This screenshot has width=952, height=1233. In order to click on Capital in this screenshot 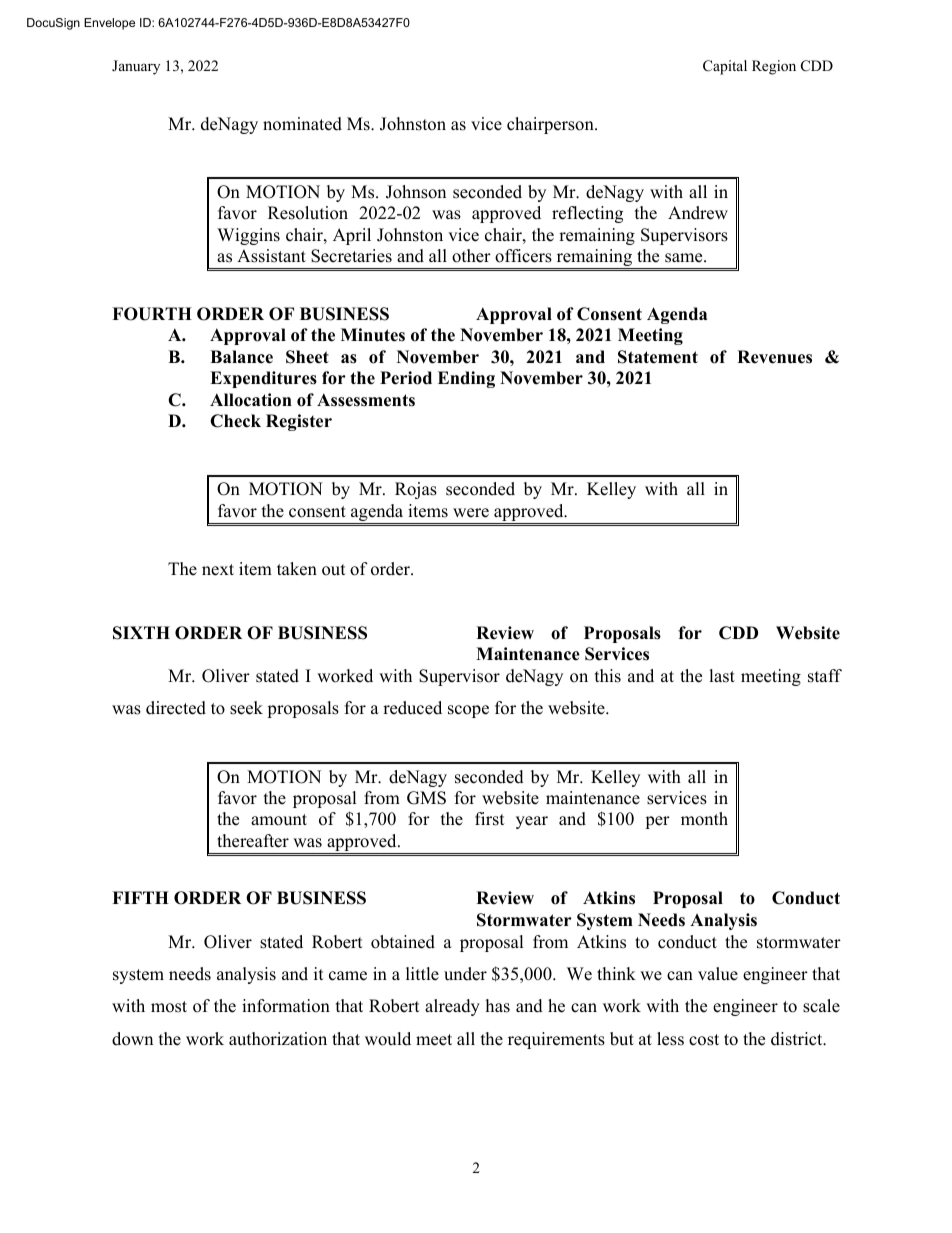, I will do `click(725, 67)`.
